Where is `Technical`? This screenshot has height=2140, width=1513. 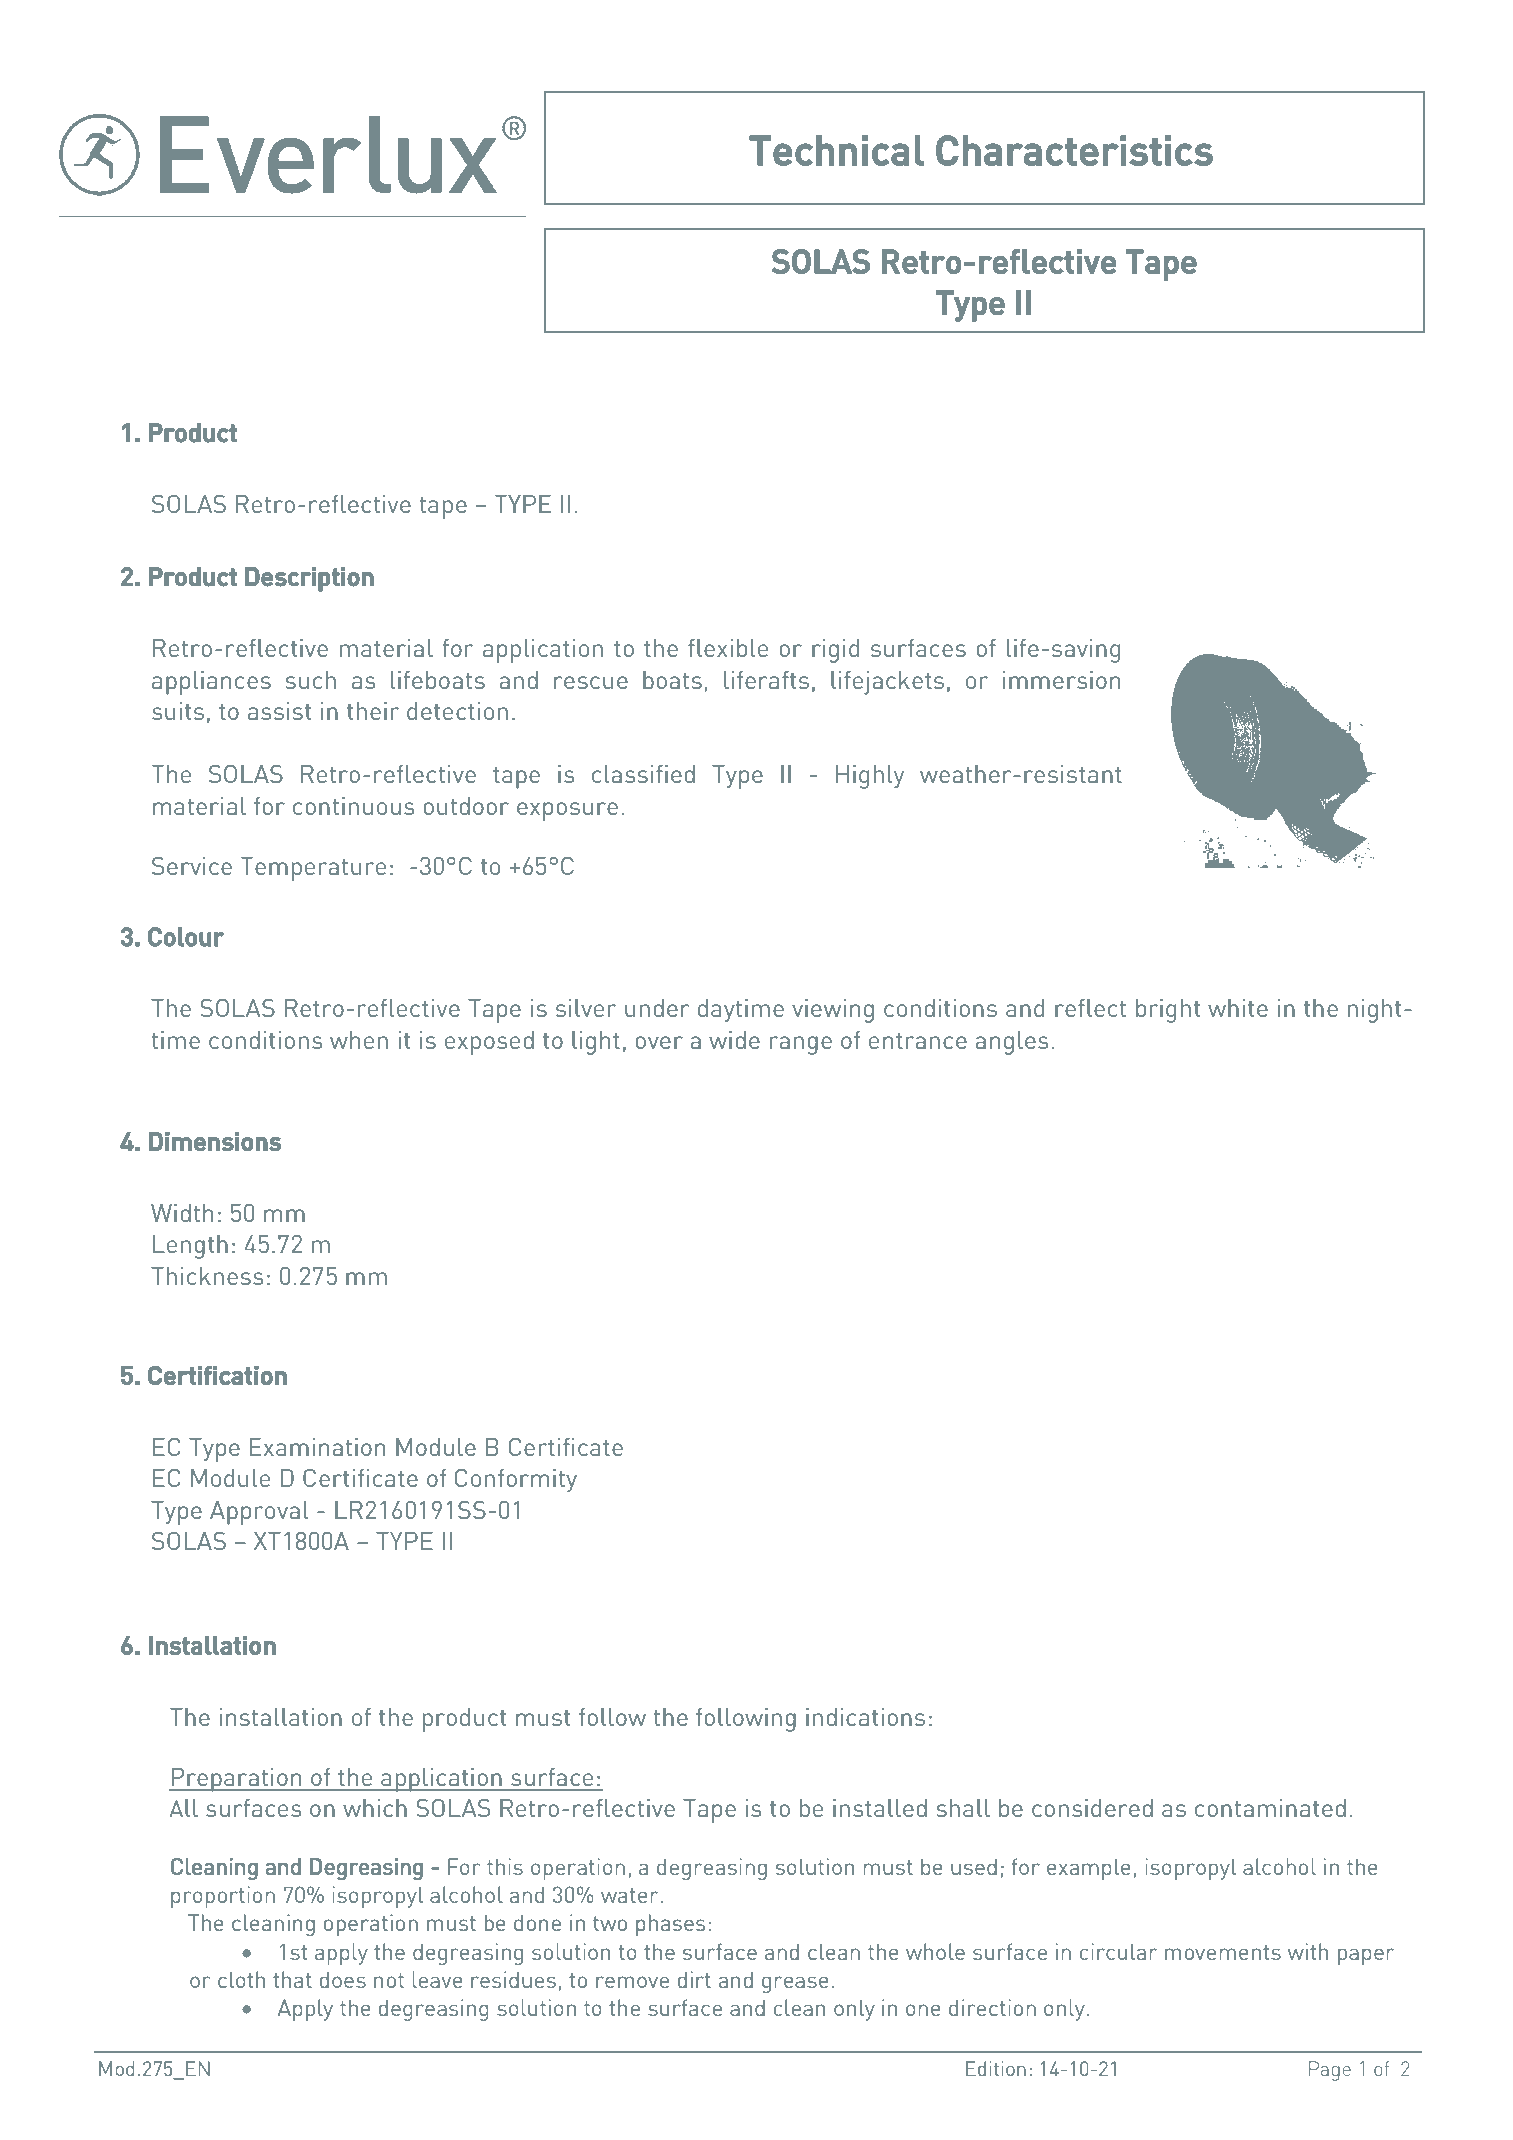 Technical is located at coordinates (837, 150).
